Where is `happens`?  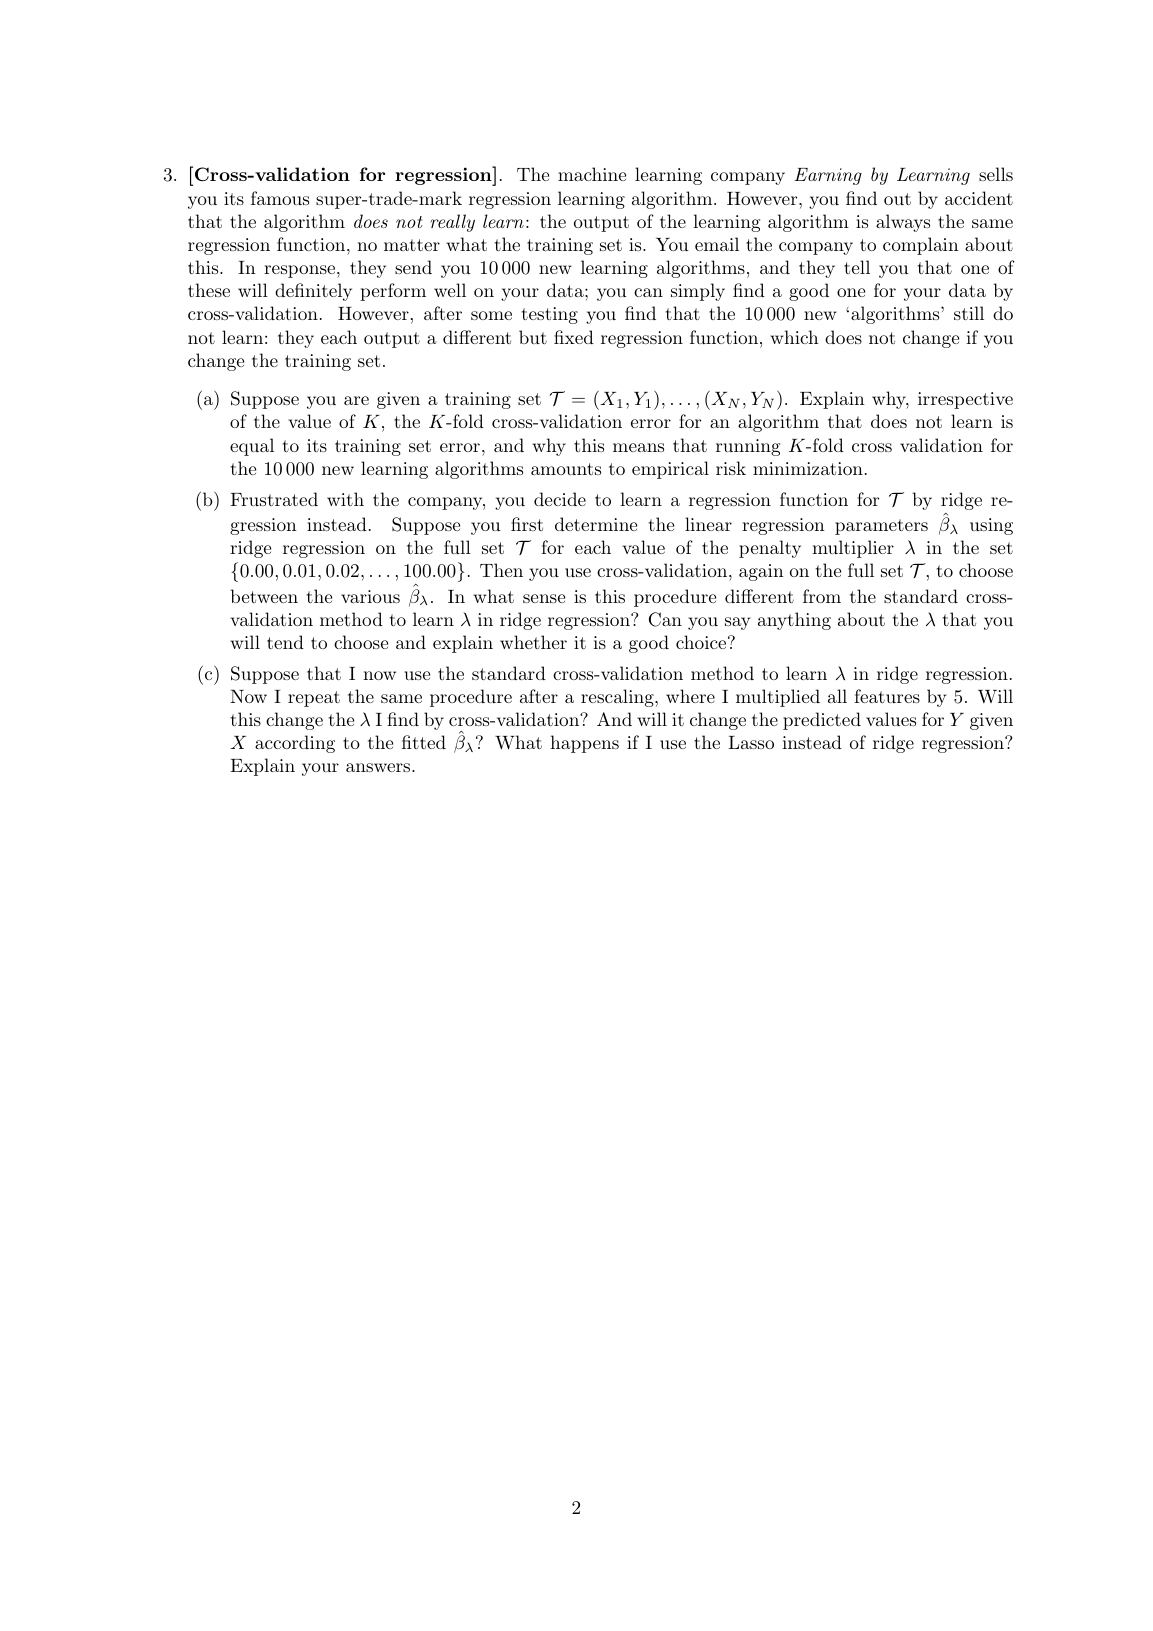 happens is located at coordinates (584, 744).
